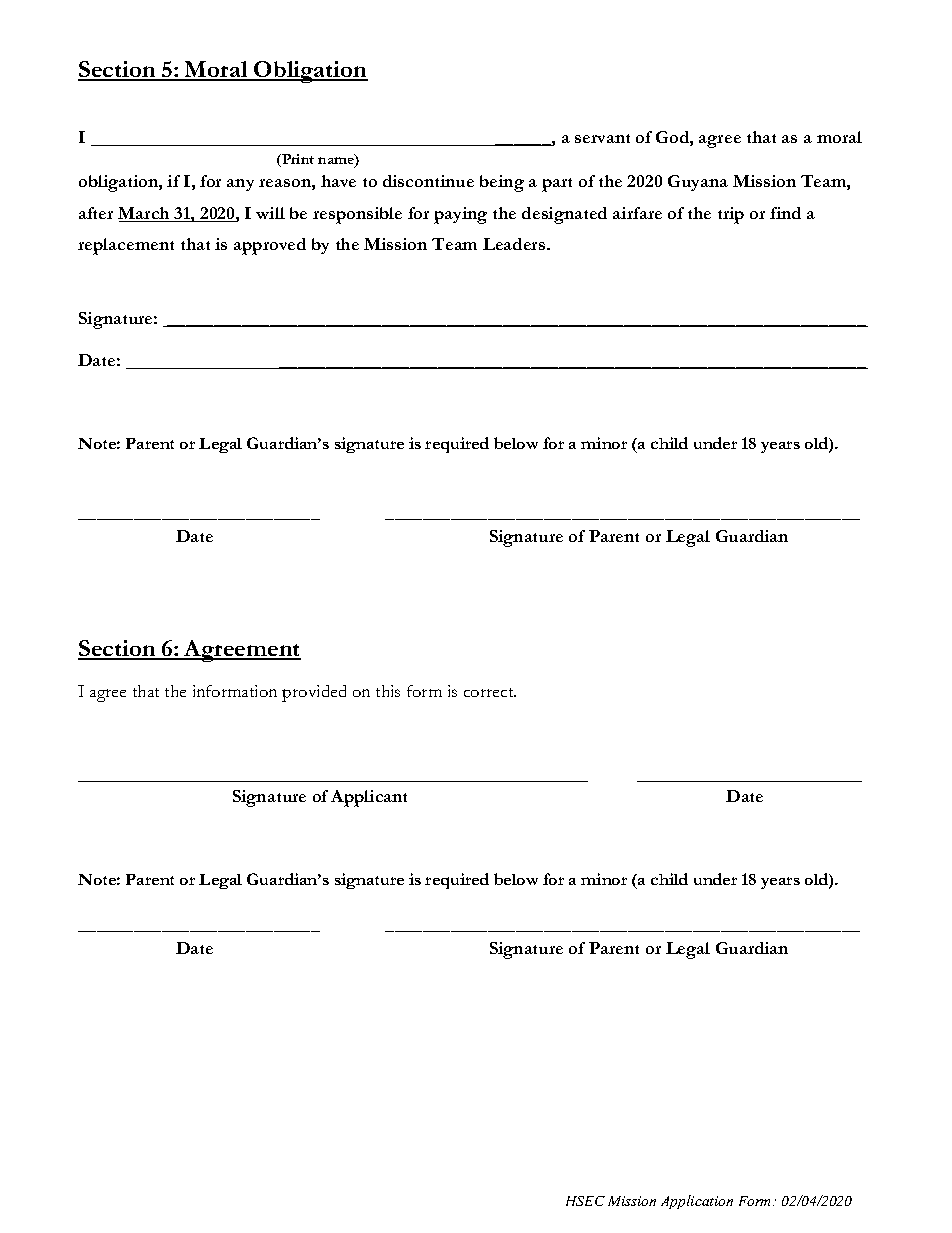 Image resolution: width=952 pixels, height=1233 pixels. What do you see at coordinates (369, 798) in the screenshot?
I see `Applicant` at bounding box center [369, 798].
